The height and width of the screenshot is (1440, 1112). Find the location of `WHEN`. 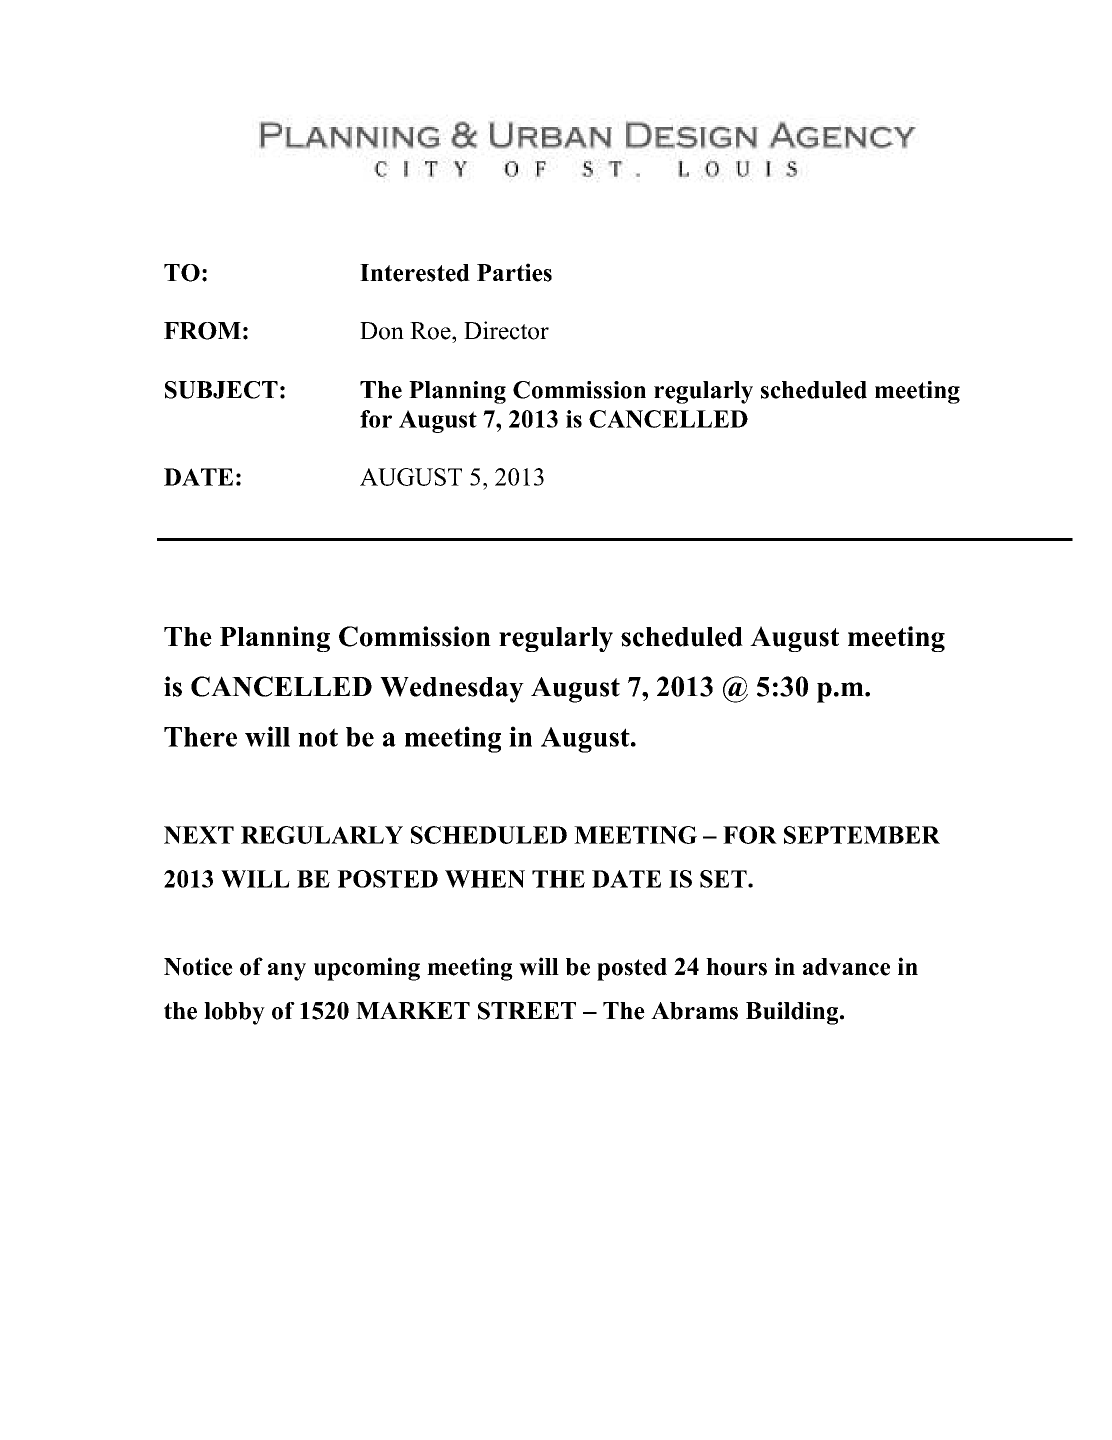

WHEN is located at coordinates (485, 879).
